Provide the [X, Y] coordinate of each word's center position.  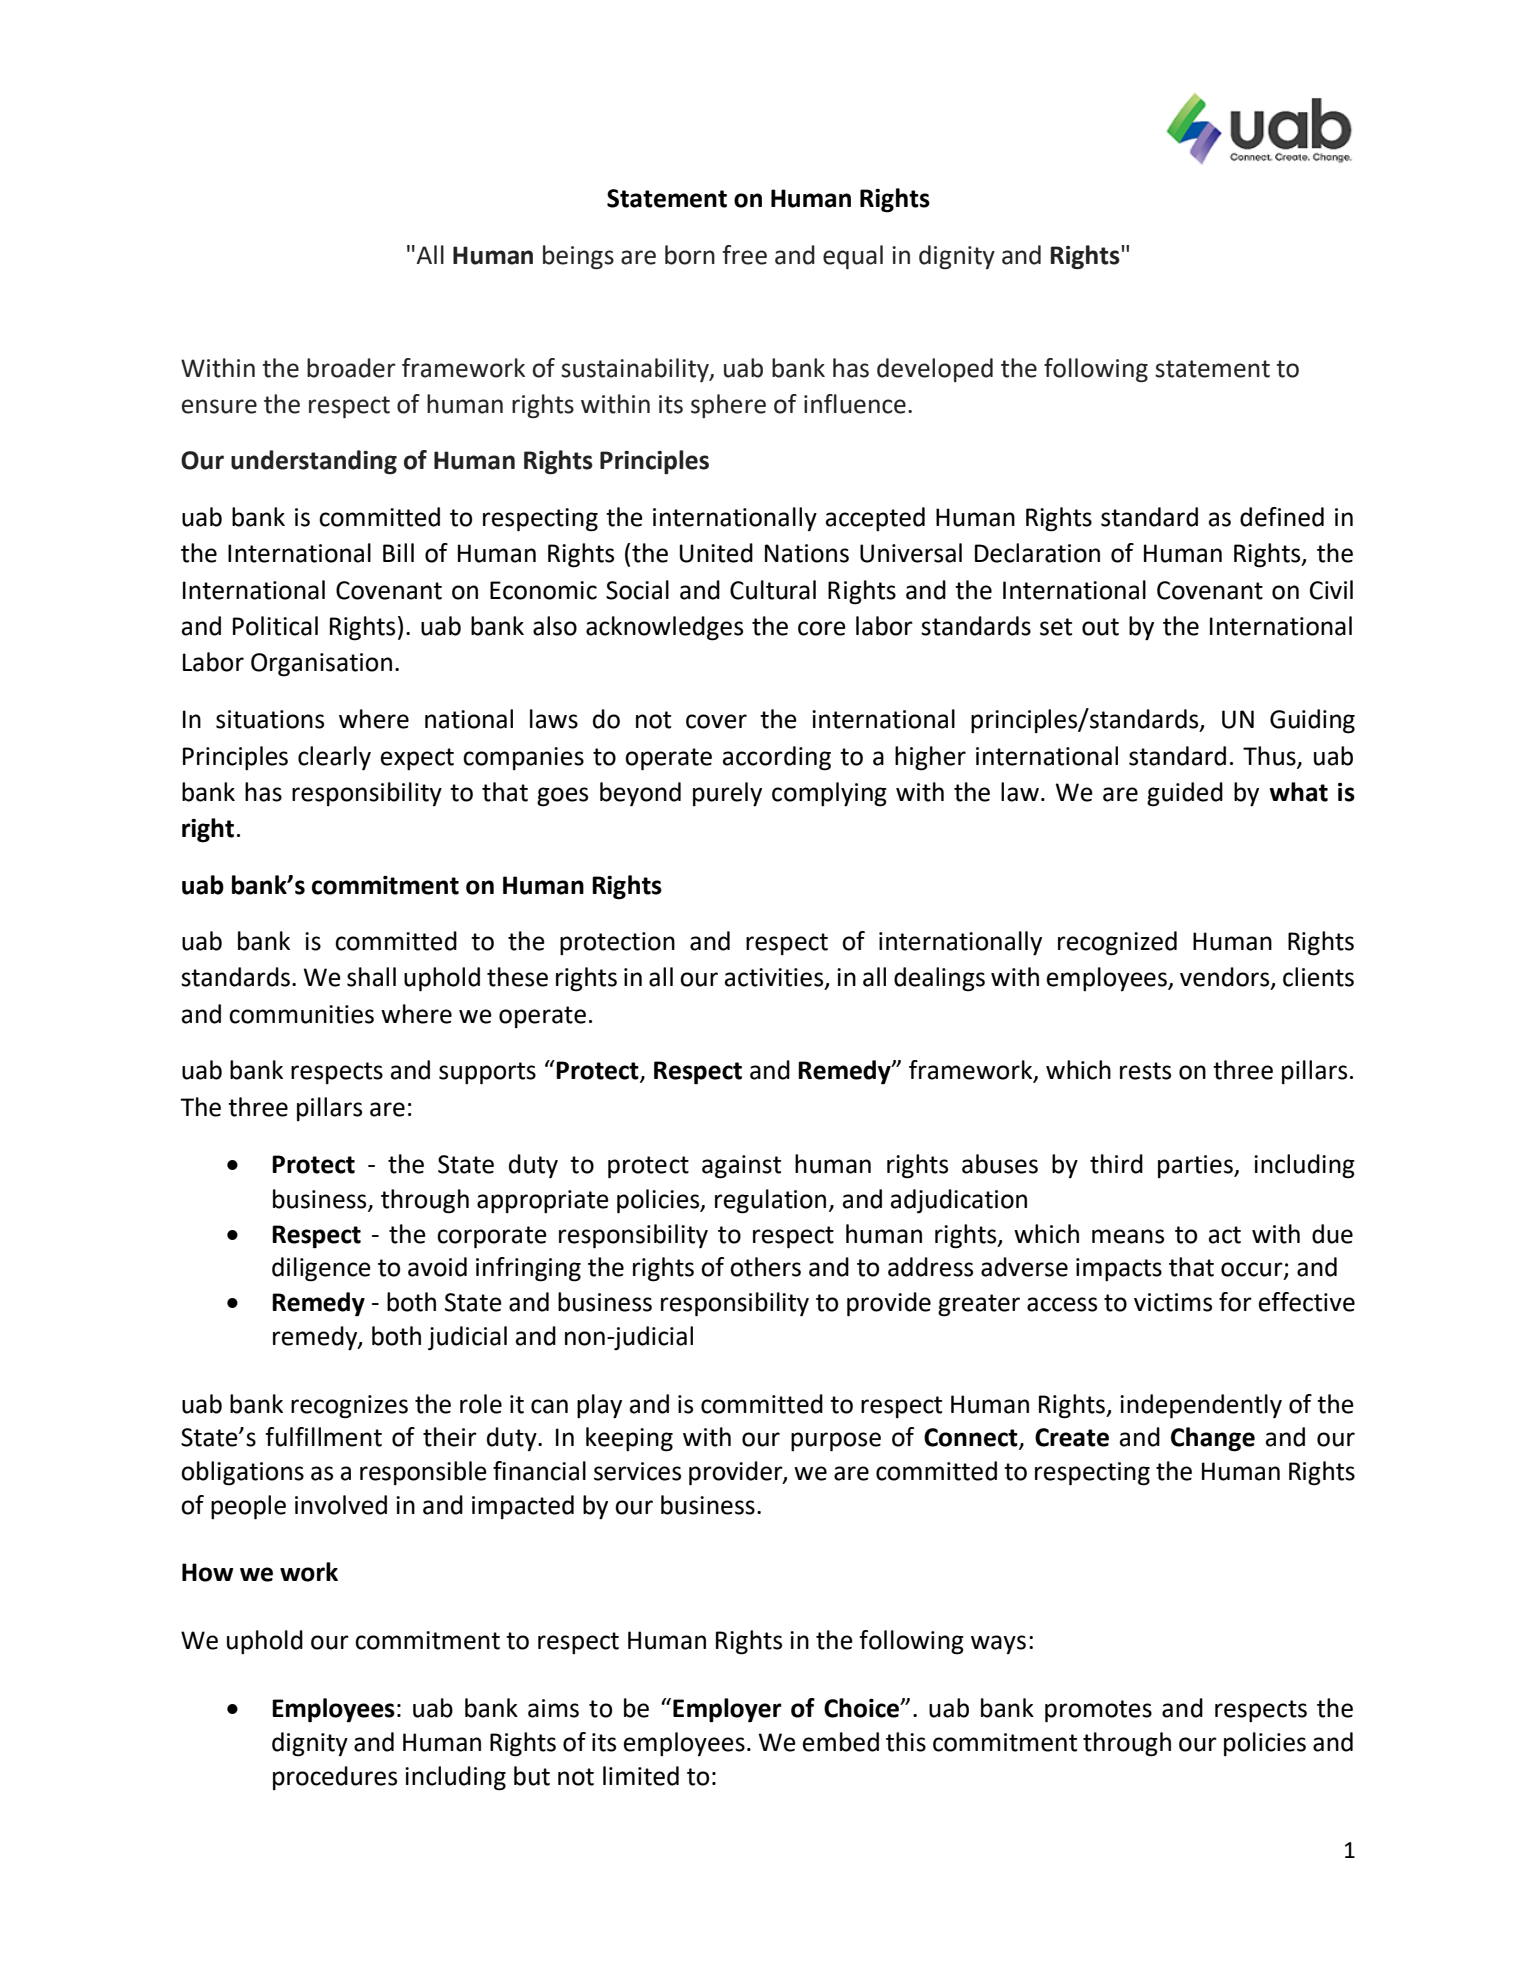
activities [775, 978]
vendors [1226, 978]
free [745, 255]
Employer [727, 1710]
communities [301, 1014]
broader [351, 368]
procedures [335, 1778]
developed [935, 370]
